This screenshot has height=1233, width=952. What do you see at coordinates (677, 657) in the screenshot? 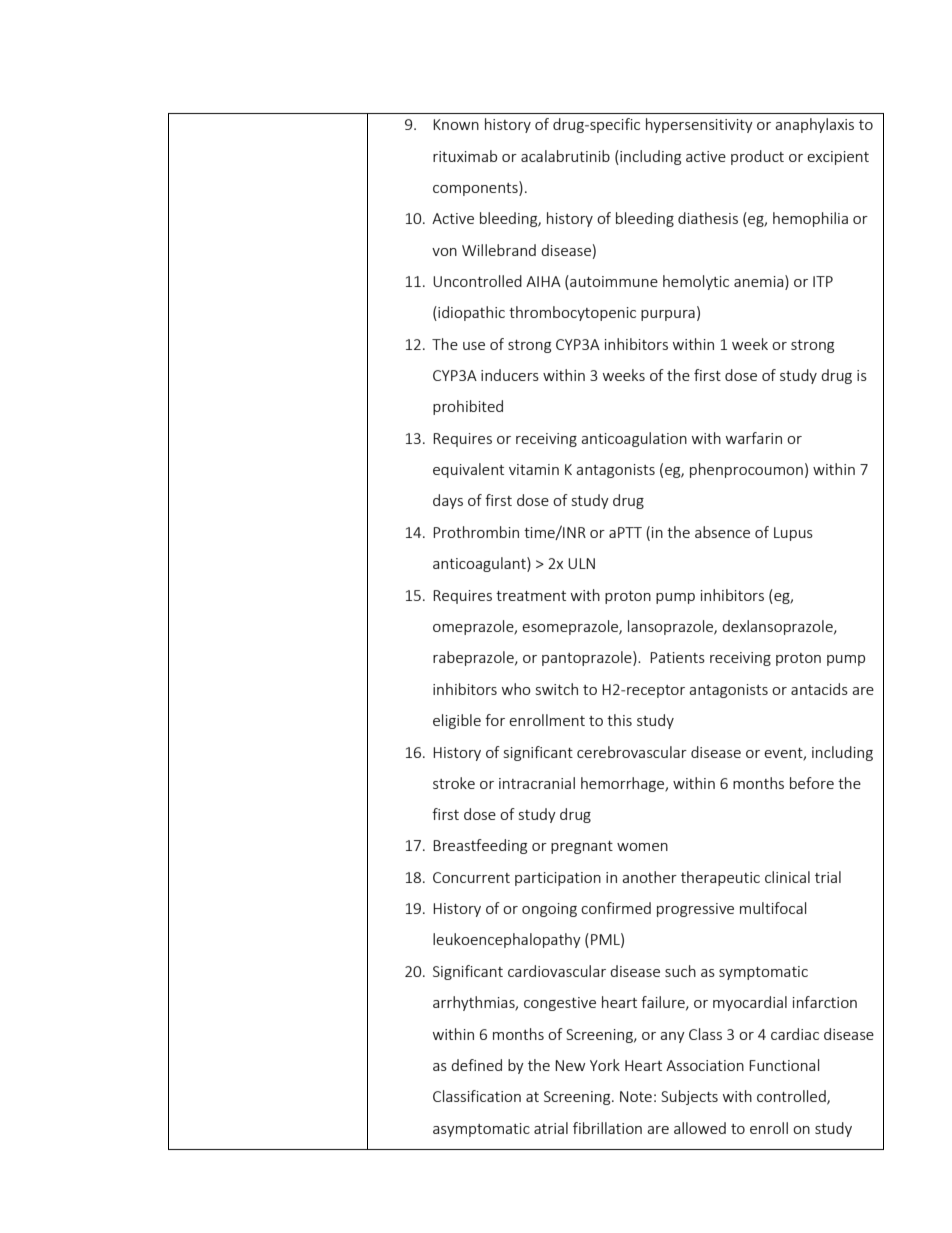
I see `Patients` at bounding box center [677, 657].
